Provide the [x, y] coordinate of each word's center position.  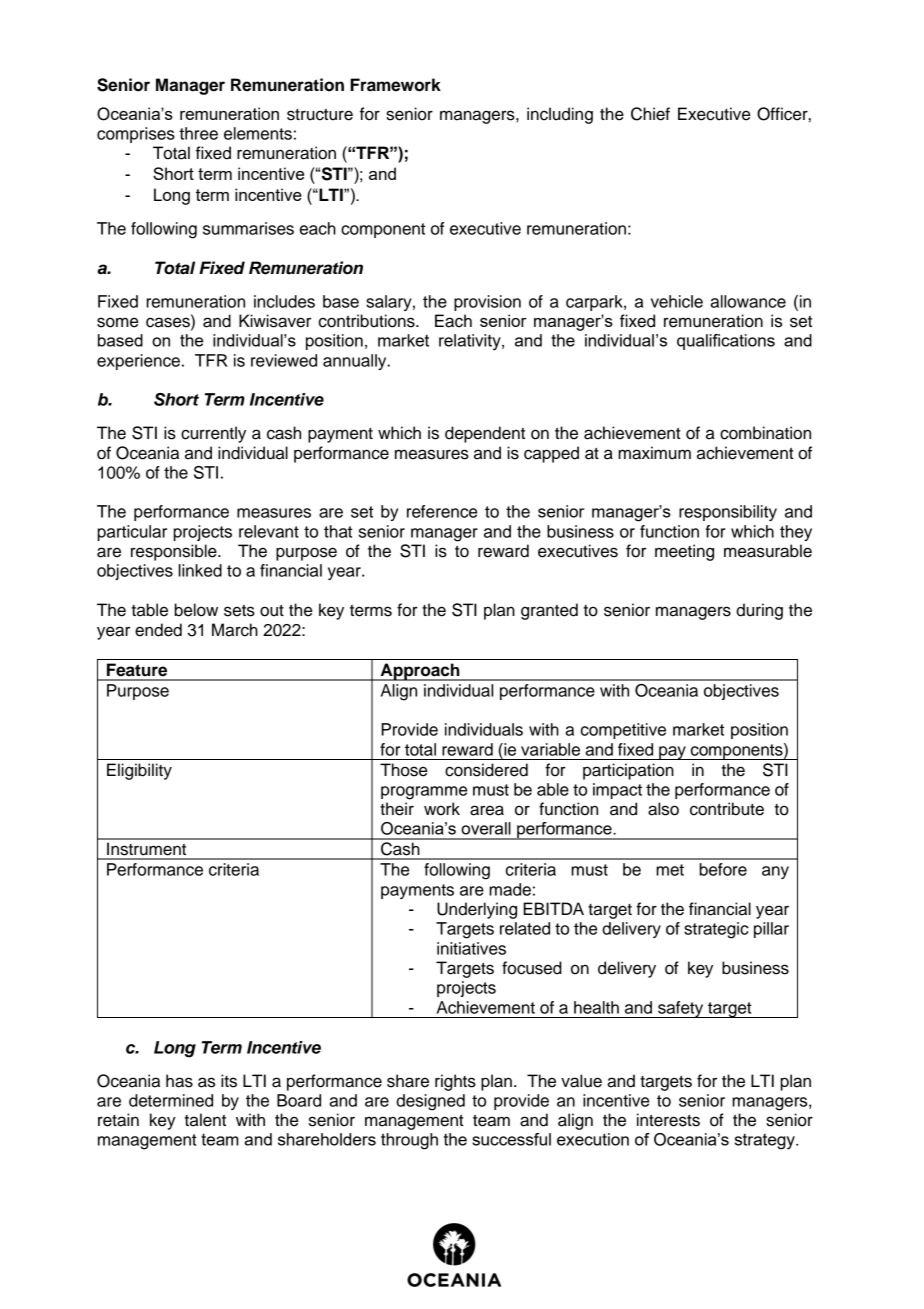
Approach [420, 672]
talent [205, 1120]
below [196, 610]
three [198, 133]
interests [668, 1120]
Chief [650, 114]
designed [430, 1102]
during [759, 611]
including [560, 115]
